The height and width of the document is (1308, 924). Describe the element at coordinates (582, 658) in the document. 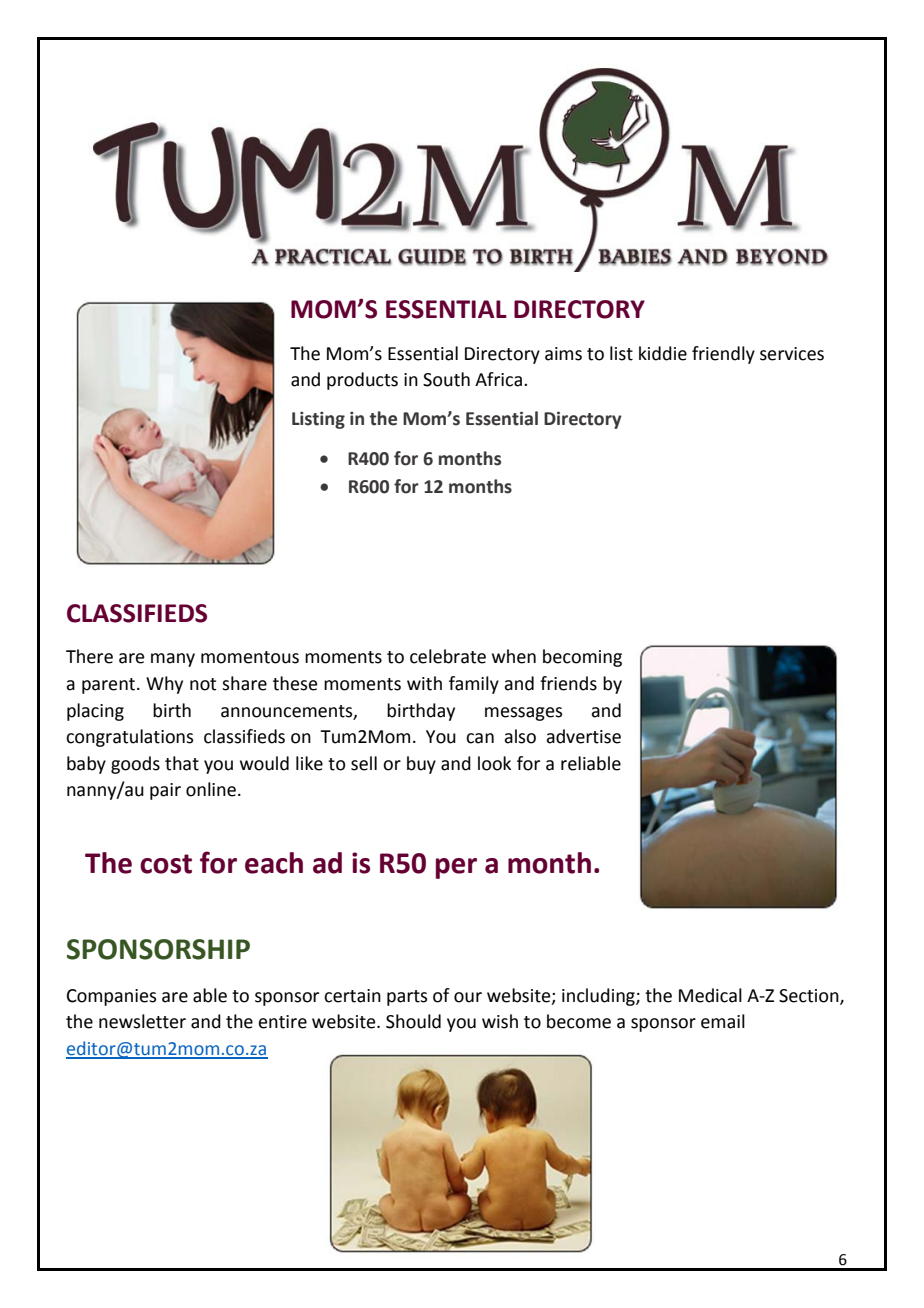

I see `becoming` at that location.
